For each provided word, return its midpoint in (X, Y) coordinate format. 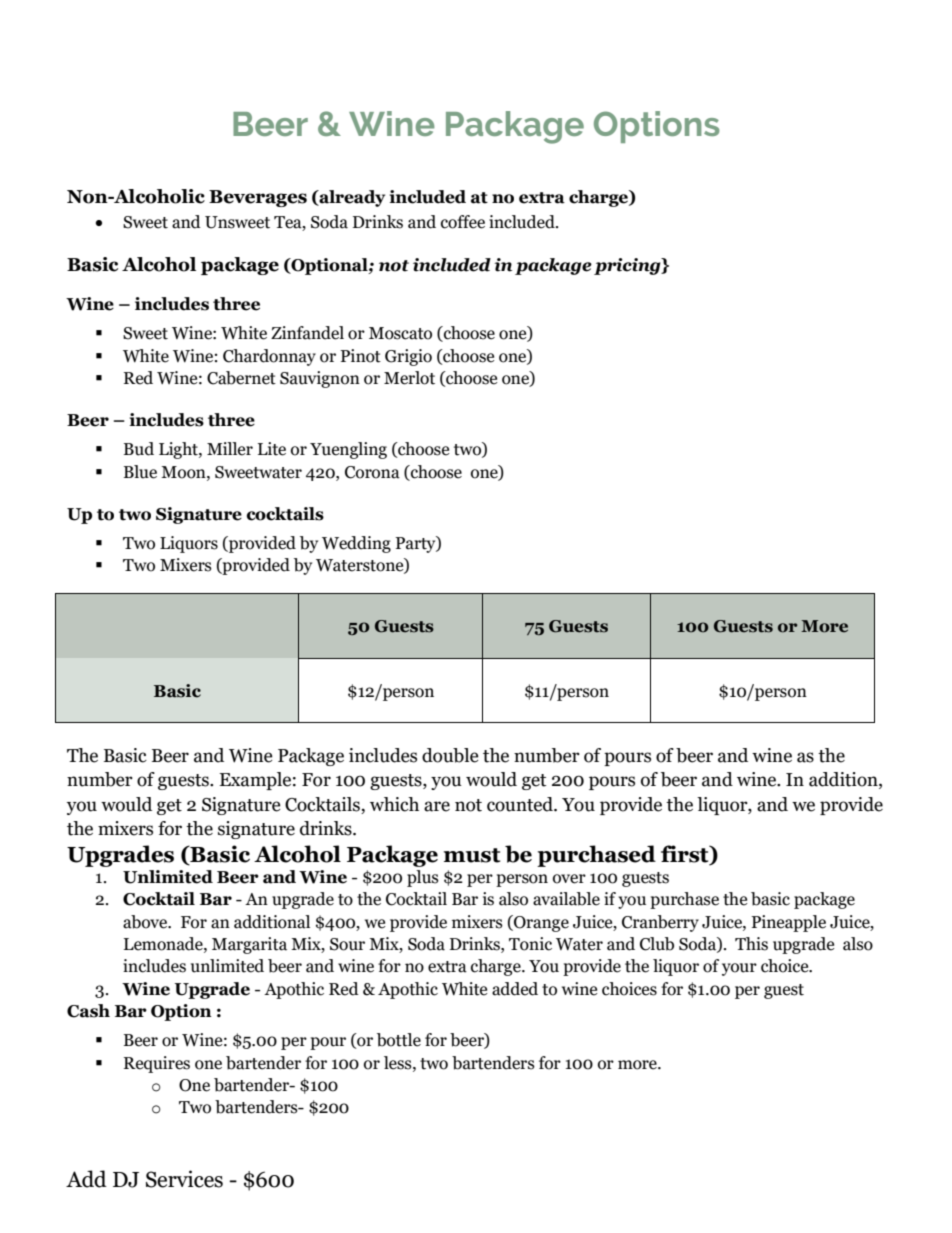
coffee (463, 222)
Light (179, 450)
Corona (372, 472)
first (686, 855)
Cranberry (660, 923)
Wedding (356, 544)
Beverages (258, 198)
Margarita (249, 945)
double (450, 755)
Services (184, 1179)
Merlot (409, 378)
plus (423, 878)
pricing (628, 266)
